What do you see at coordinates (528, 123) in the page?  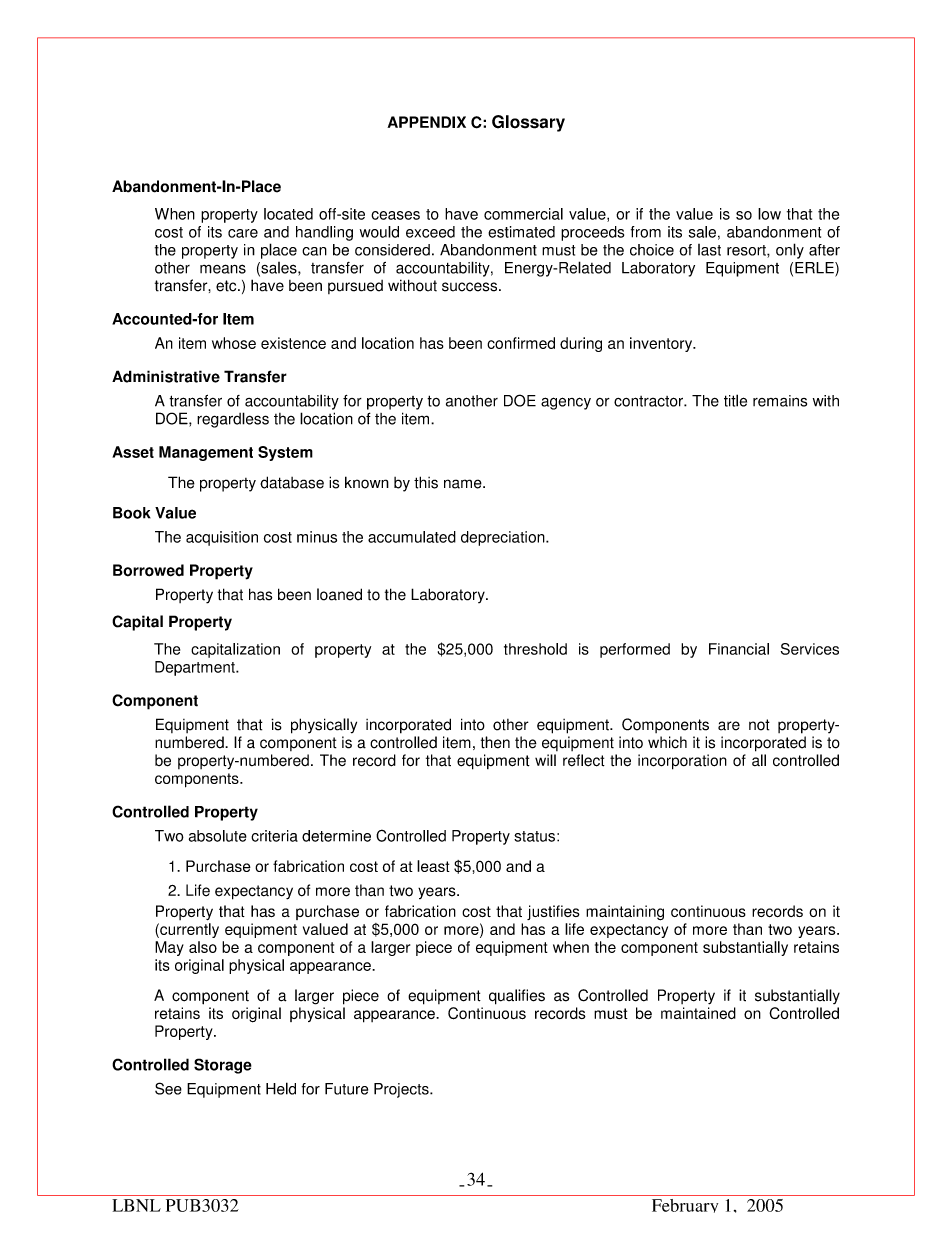 I see `Glossary` at bounding box center [528, 123].
